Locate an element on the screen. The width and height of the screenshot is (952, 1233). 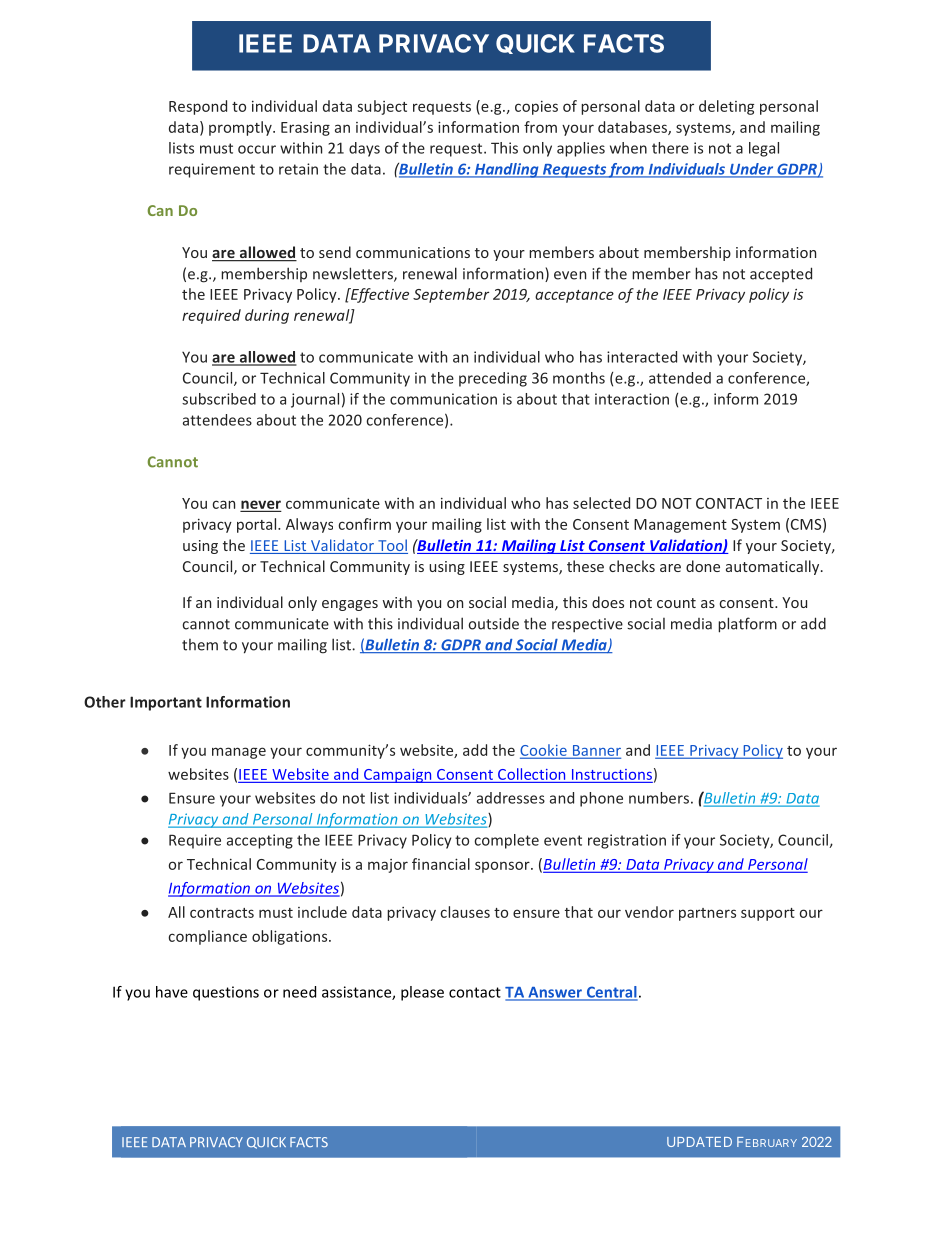
have is located at coordinates (172, 992).
